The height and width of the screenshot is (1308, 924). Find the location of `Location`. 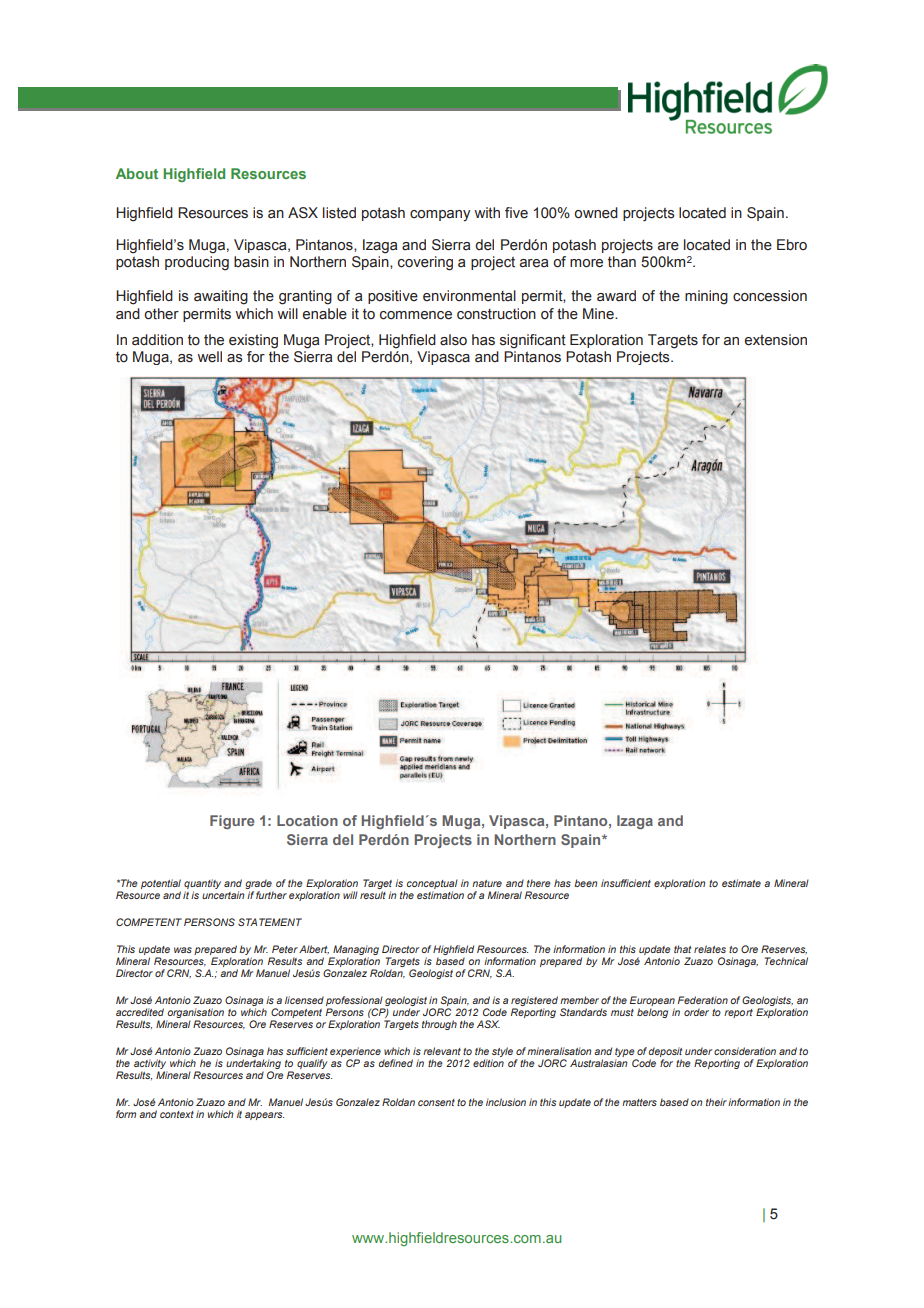

Location is located at coordinates (307, 820).
